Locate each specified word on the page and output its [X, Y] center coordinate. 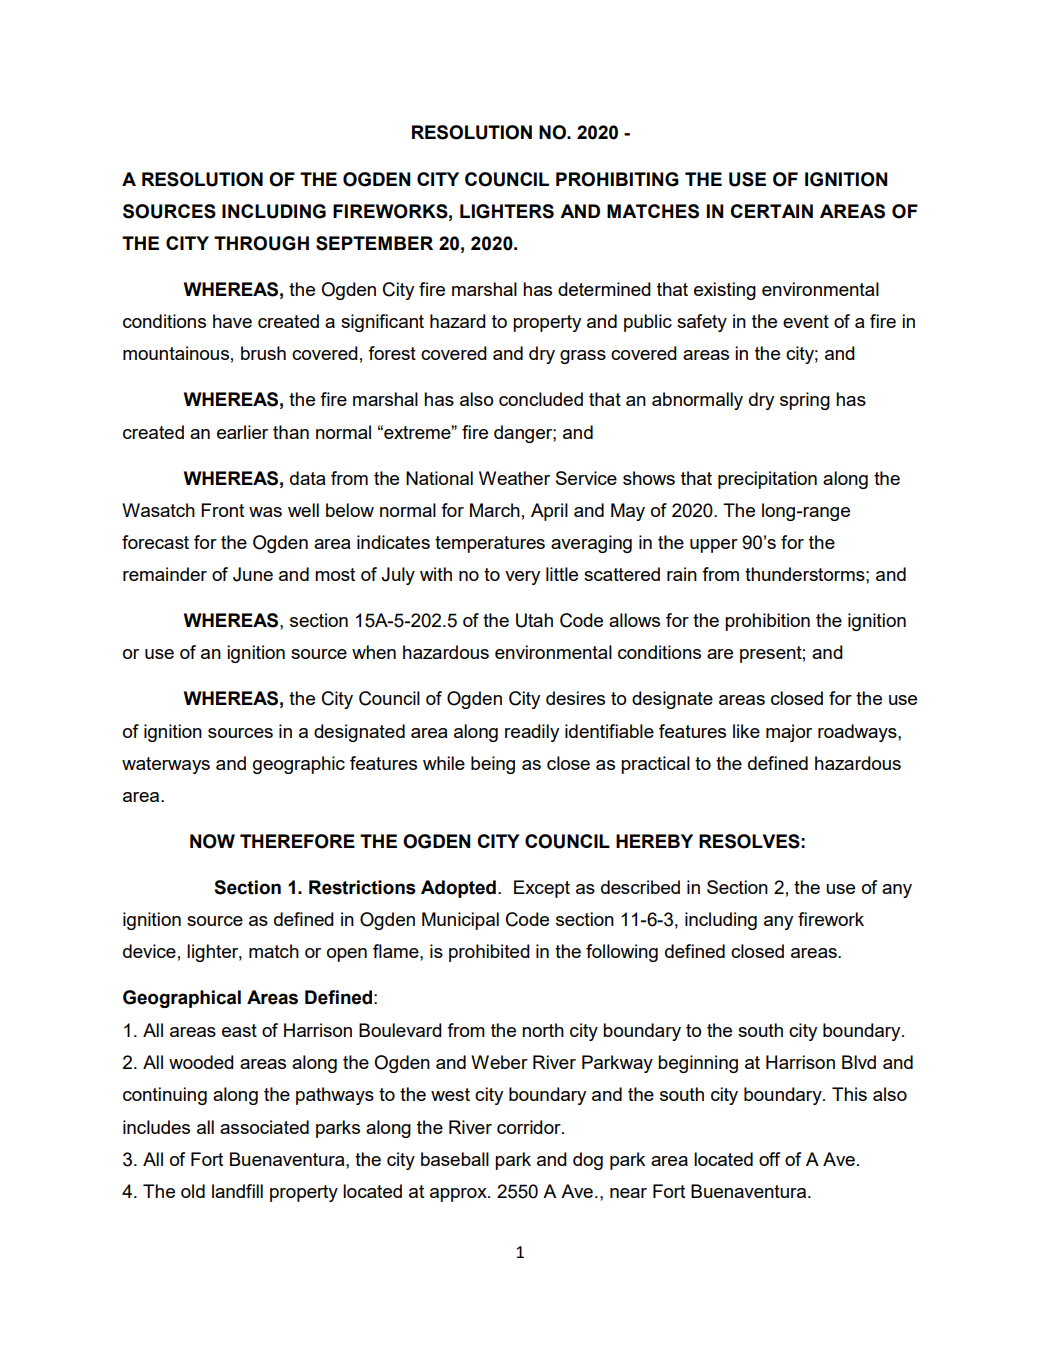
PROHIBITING [617, 179]
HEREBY [654, 841]
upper [714, 546]
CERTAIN [771, 211]
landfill [237, 1191]
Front [222, 510]
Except [542, 889]
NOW [212, 841]
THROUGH [261, 243]
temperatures [490, 544]
